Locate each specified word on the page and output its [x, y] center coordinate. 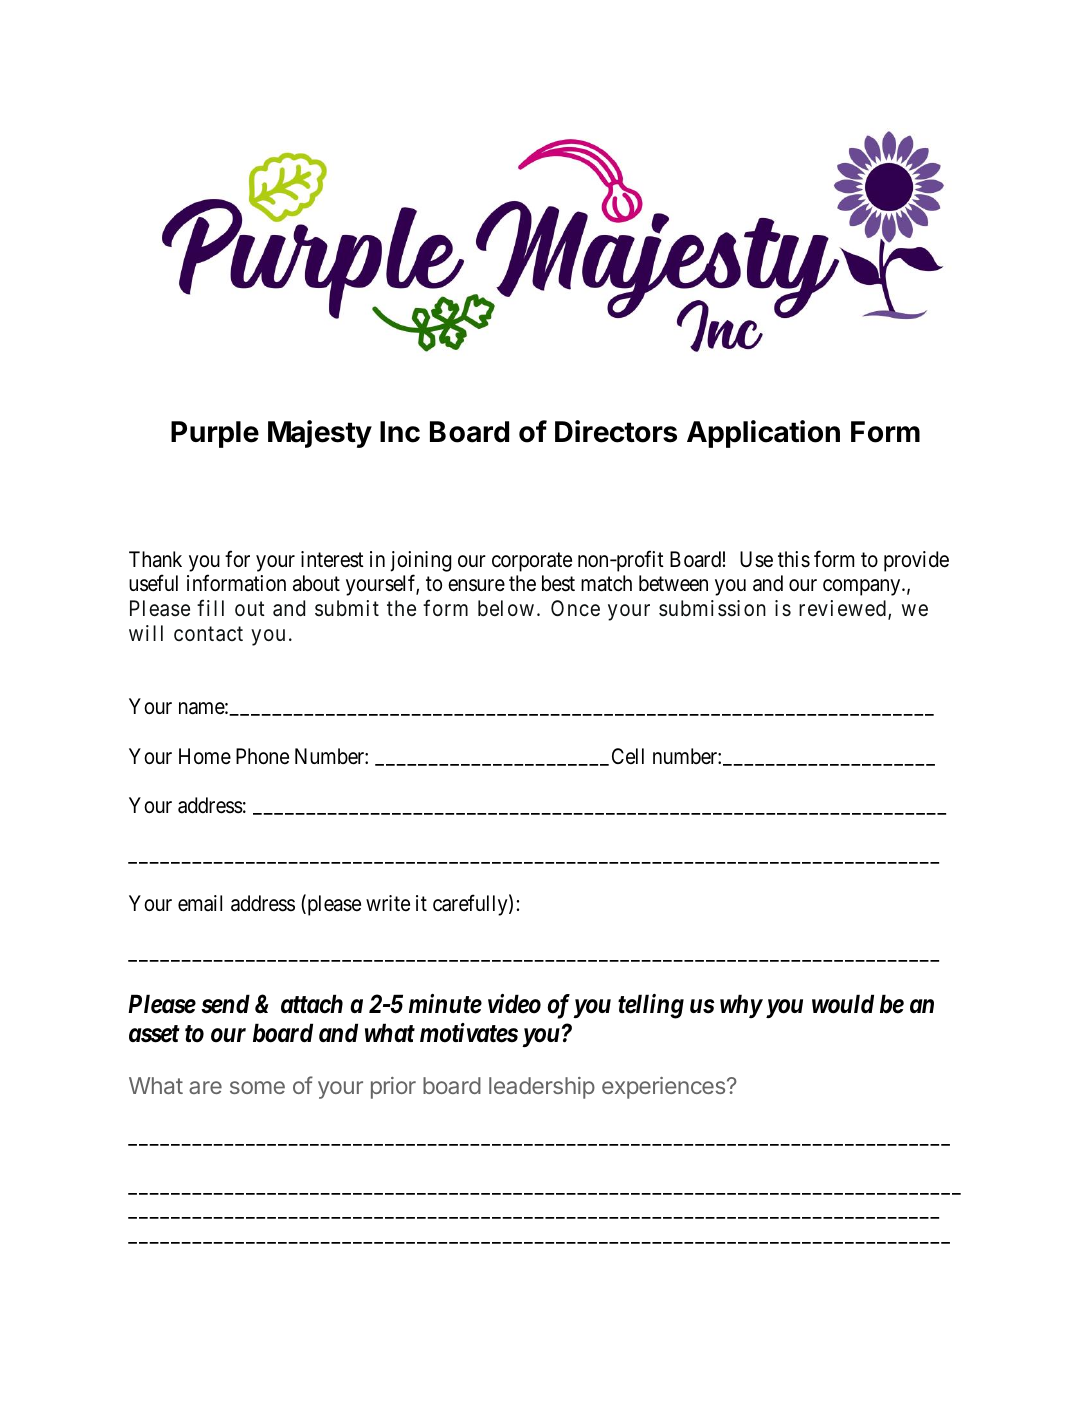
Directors [616, 431]
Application [763, 434]
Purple [215, 434]
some [257, 1087]
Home [205, 756]
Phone [262, 756]
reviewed [842, 608]
